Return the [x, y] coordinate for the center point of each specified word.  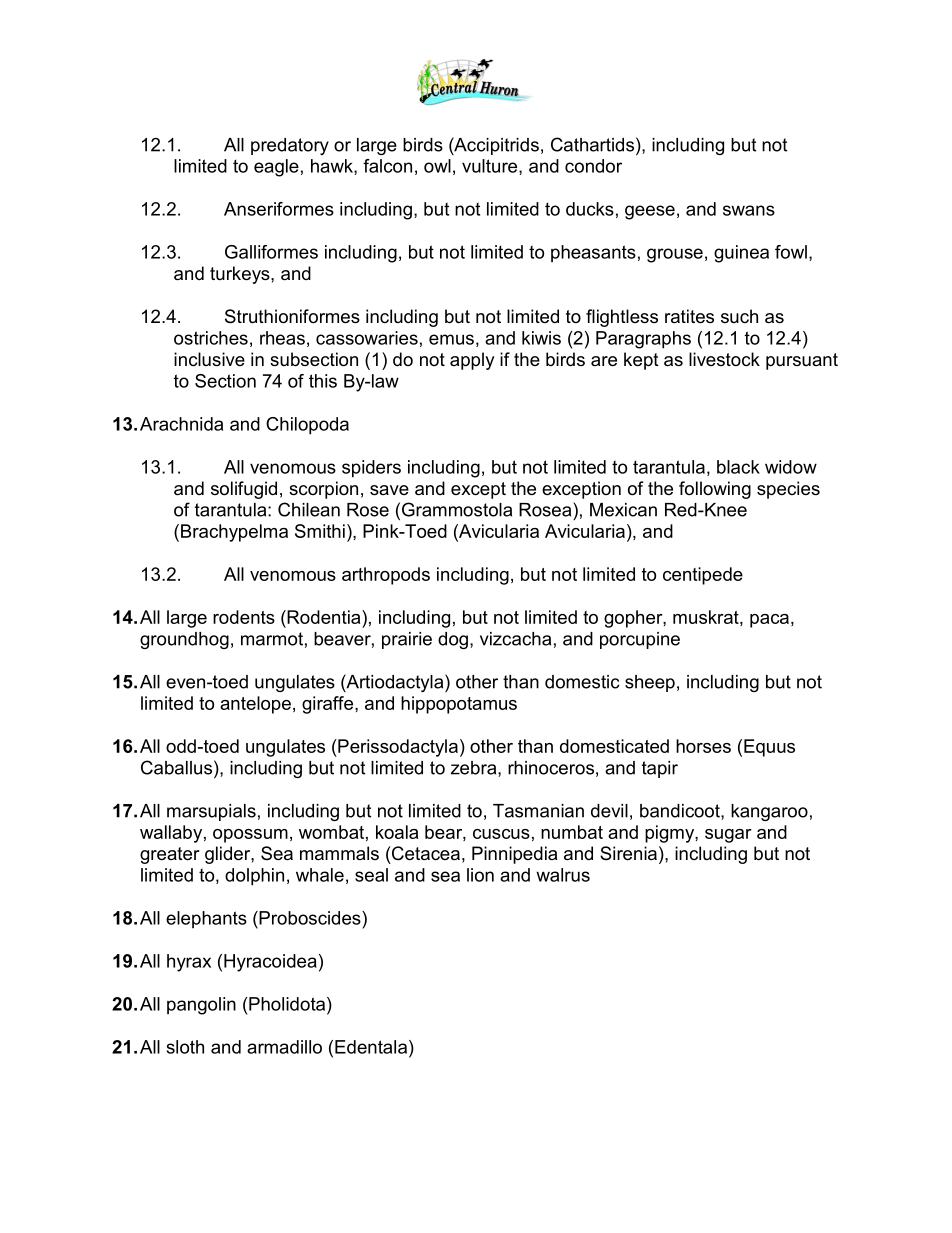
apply [472, 361]
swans [749, 210]
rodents [244, 617]
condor [593, 166]
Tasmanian [538, 811]
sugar [728, 836]
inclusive [209, 359]
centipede [703, 576]
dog [453, 640]
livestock [724, 359]
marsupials [211, 812]
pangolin [201, 1006]
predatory [290, 146]
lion [480, 875]
